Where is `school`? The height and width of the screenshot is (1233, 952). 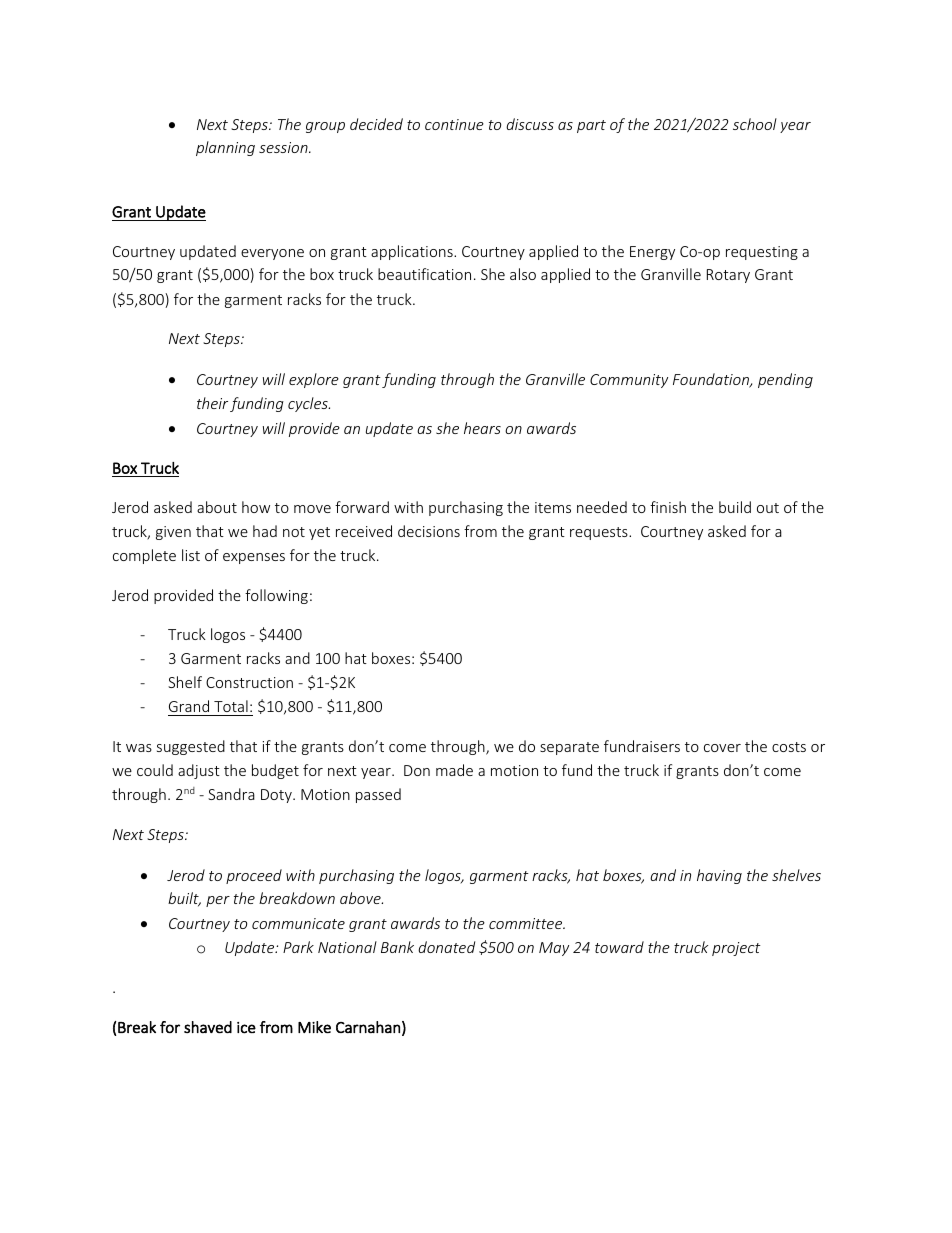
school is located at coordinates (755, 124).
